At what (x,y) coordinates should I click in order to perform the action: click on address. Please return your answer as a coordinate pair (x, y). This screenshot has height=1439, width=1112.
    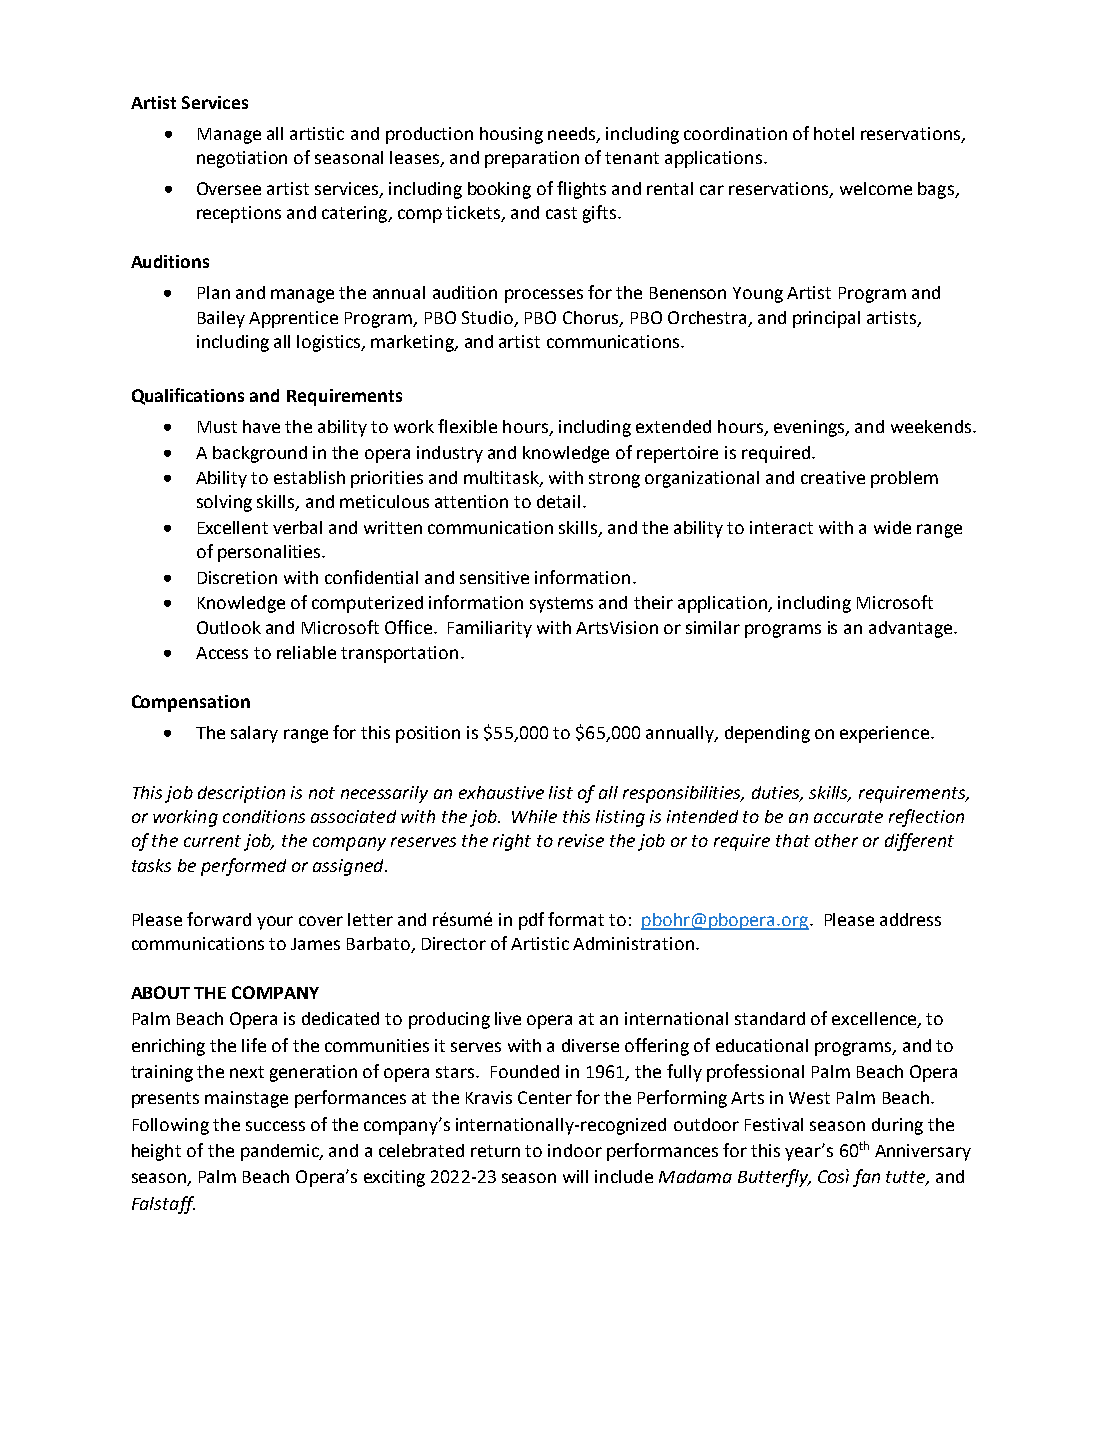
    Looking at the image, I should click on (910, 919).
